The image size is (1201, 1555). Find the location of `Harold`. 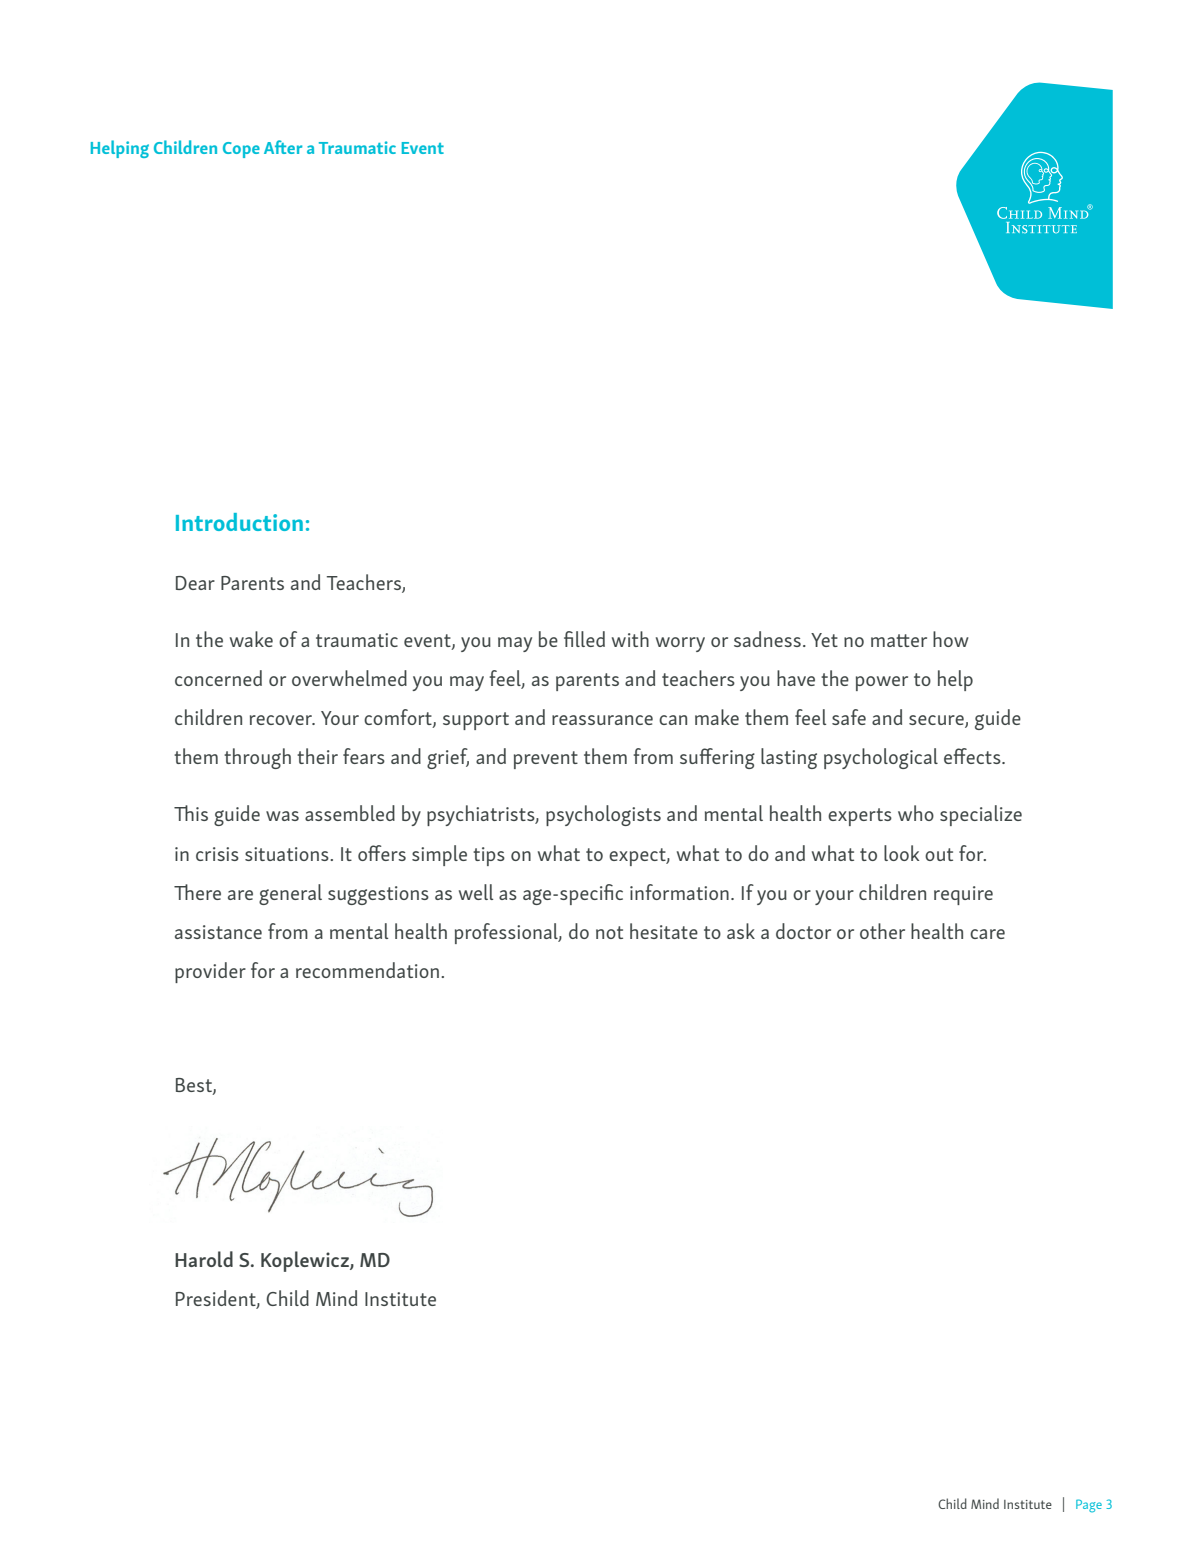

Harold is located at coordinates (204, 1259).
